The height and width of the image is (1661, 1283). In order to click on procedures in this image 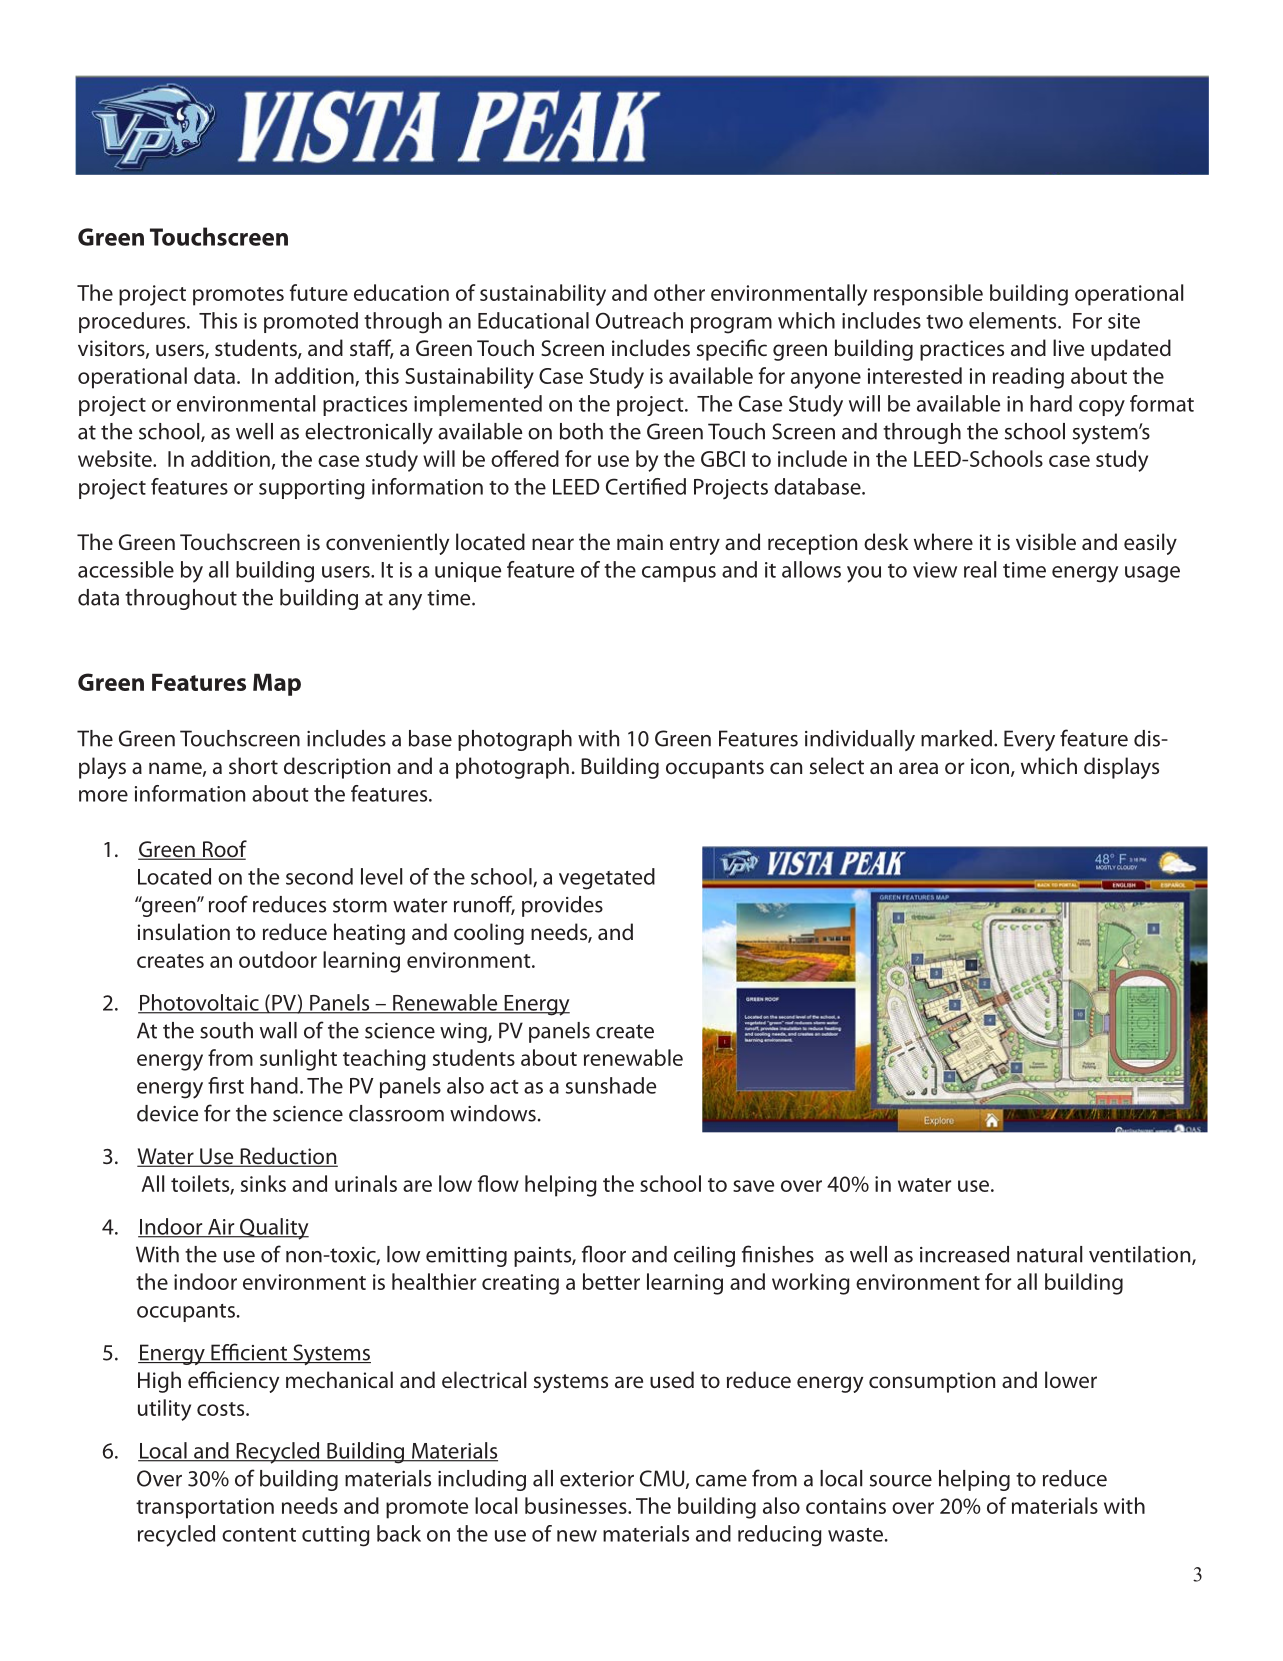, I will do `click(133, 322)`.
